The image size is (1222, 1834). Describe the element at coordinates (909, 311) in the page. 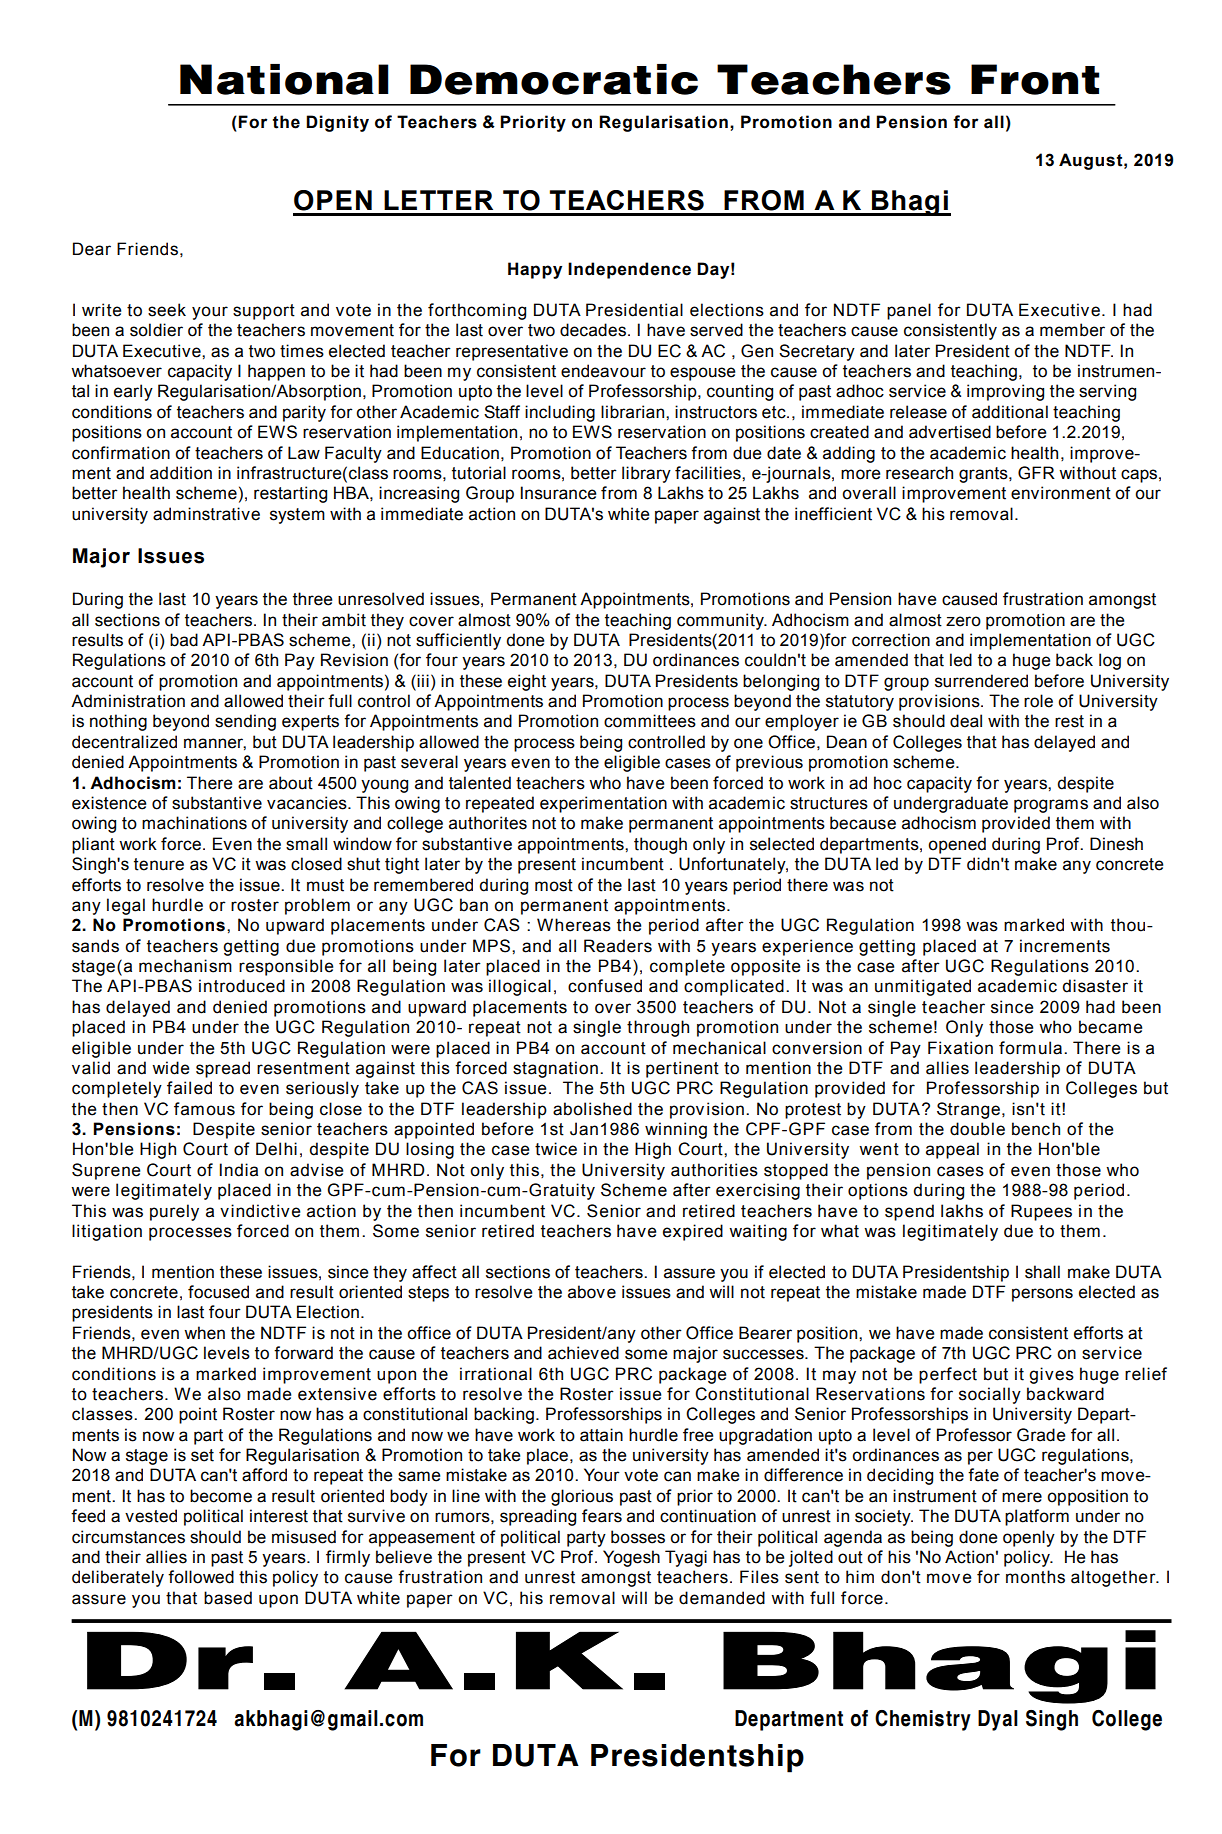

I see `panel` at that location.
